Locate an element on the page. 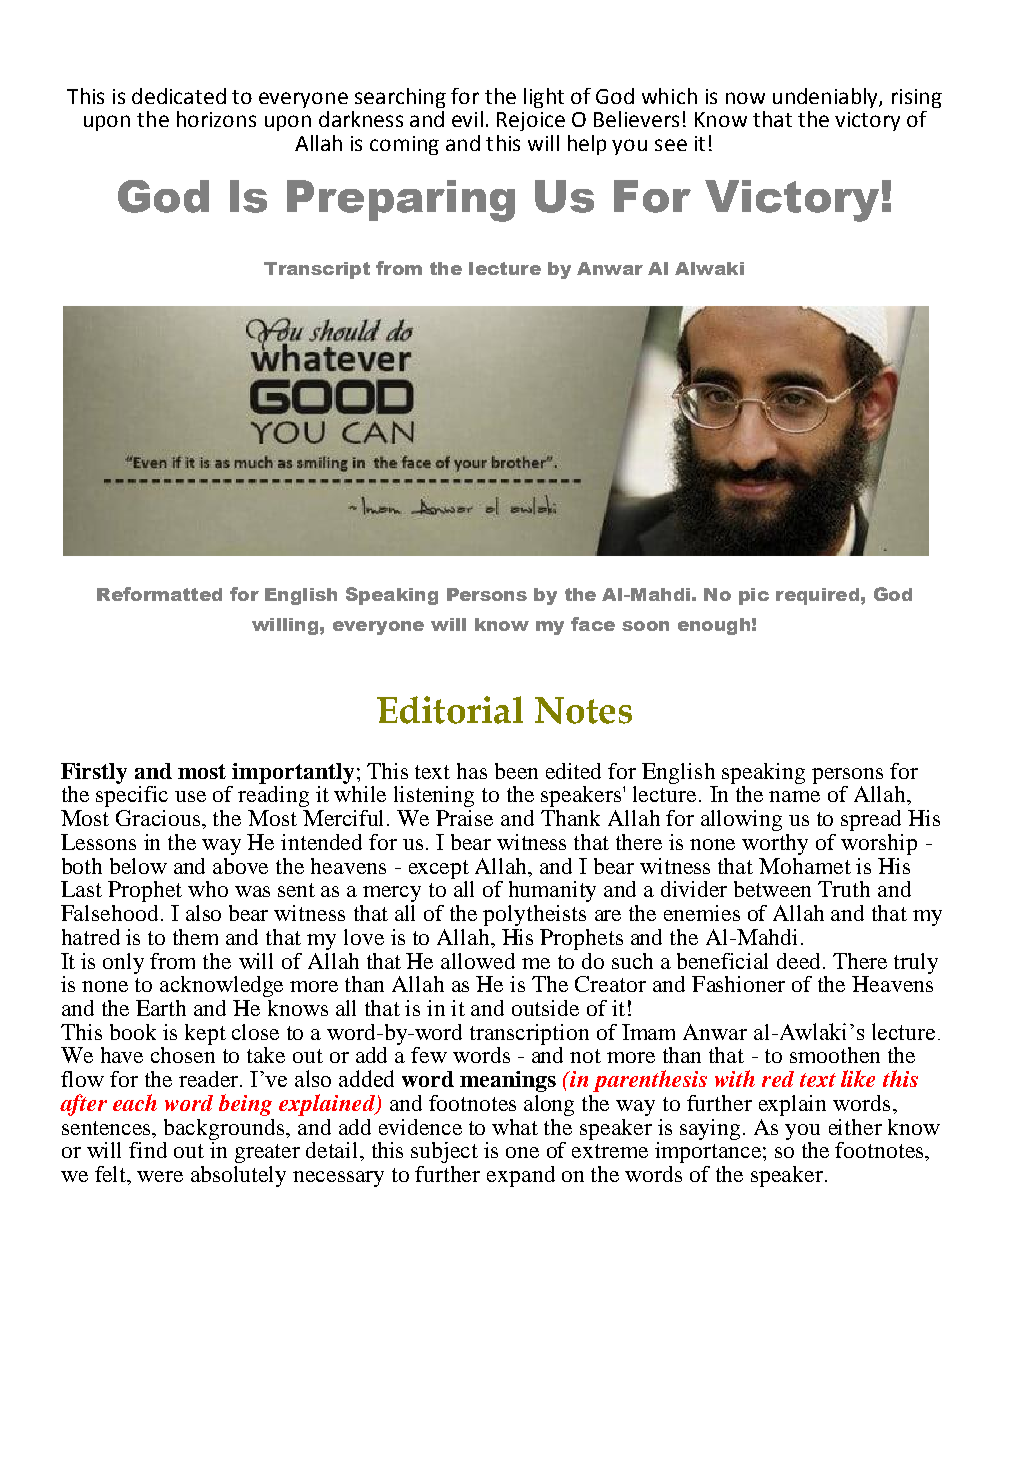  name is located at coordinates (794, 796).
